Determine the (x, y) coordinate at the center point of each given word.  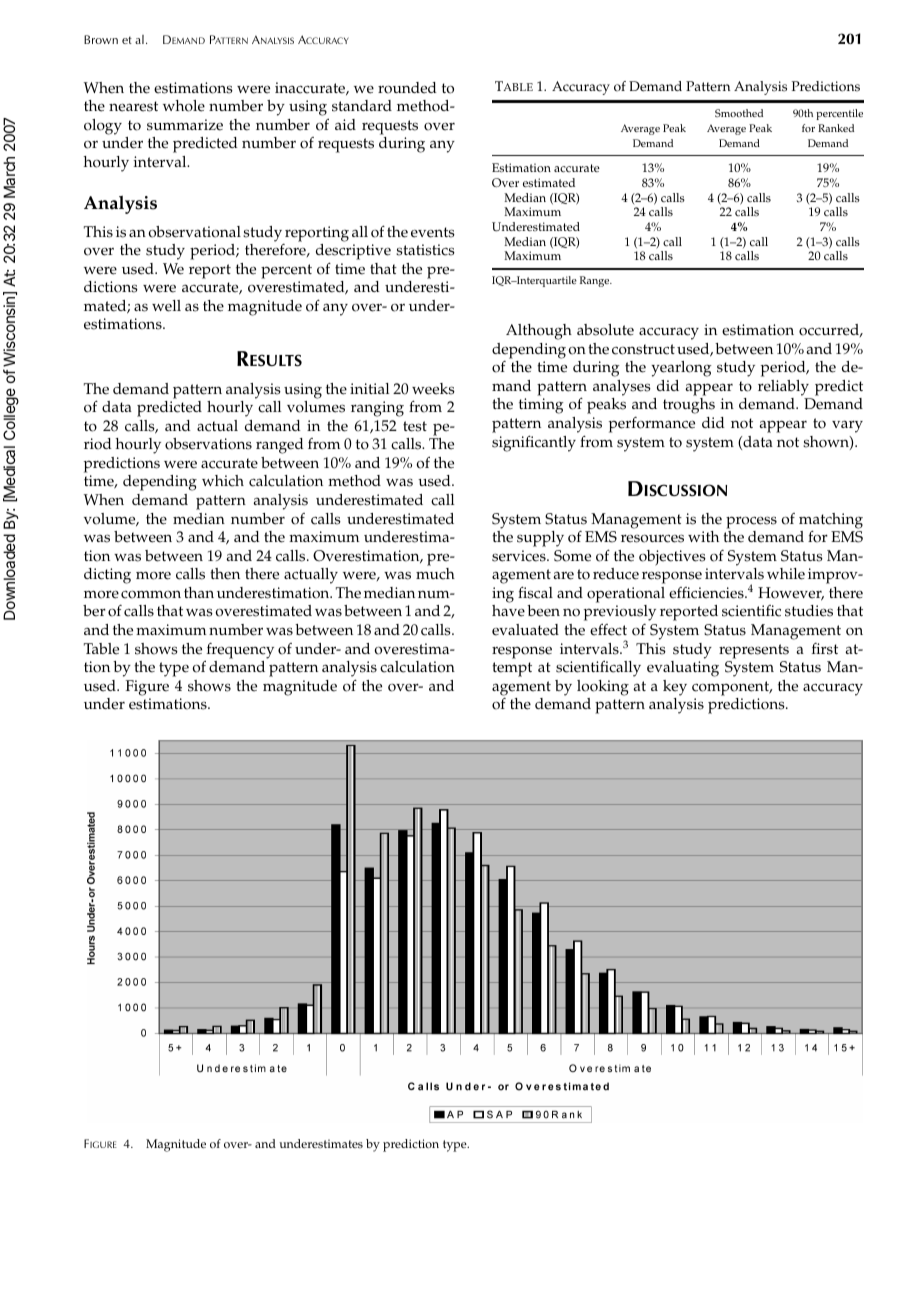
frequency (239, 652)
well (166, 306)
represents (754, 651)
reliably (783, 388)
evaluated (525, 630)
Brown (101, 39)
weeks (433, 389)
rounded (407, 88)
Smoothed (739, 113)
